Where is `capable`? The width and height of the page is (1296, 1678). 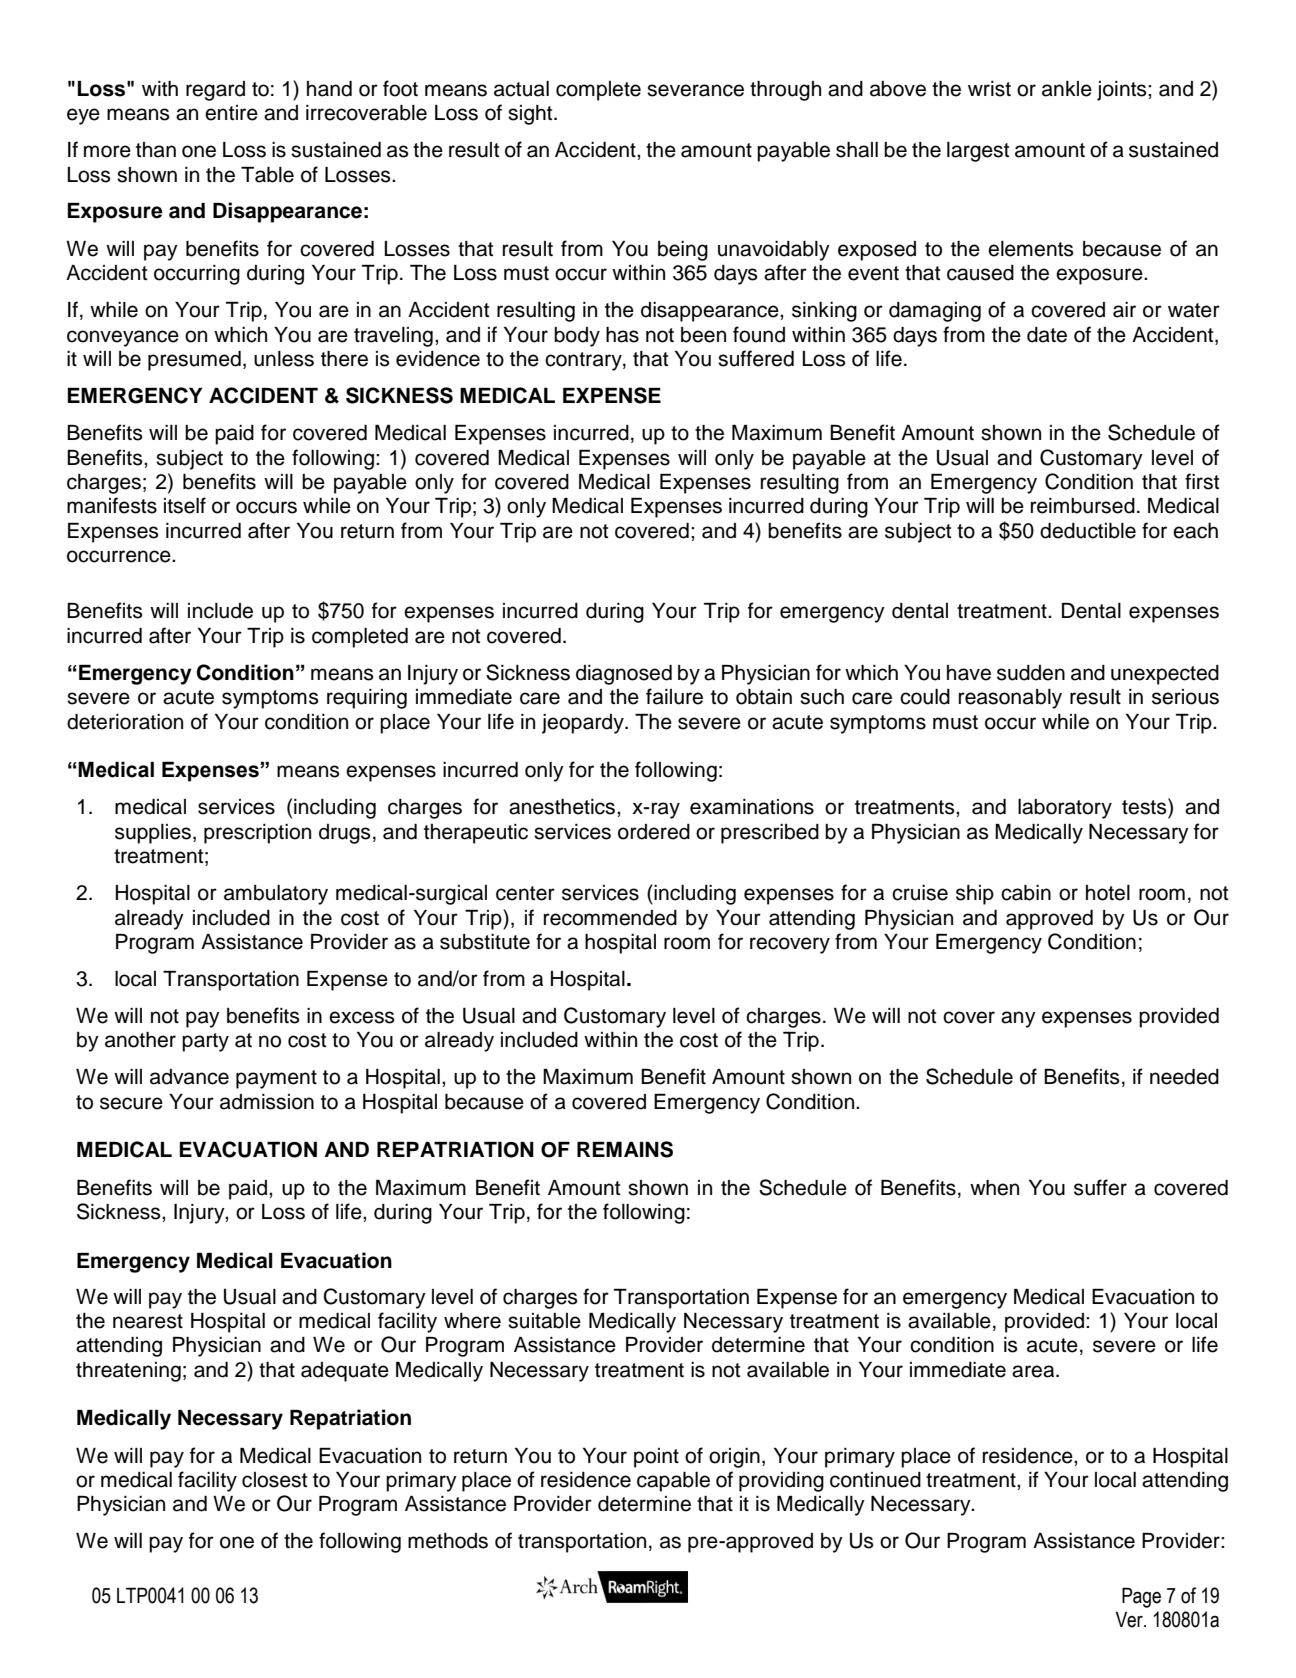 capable is located at coordinates (673, 1482).
